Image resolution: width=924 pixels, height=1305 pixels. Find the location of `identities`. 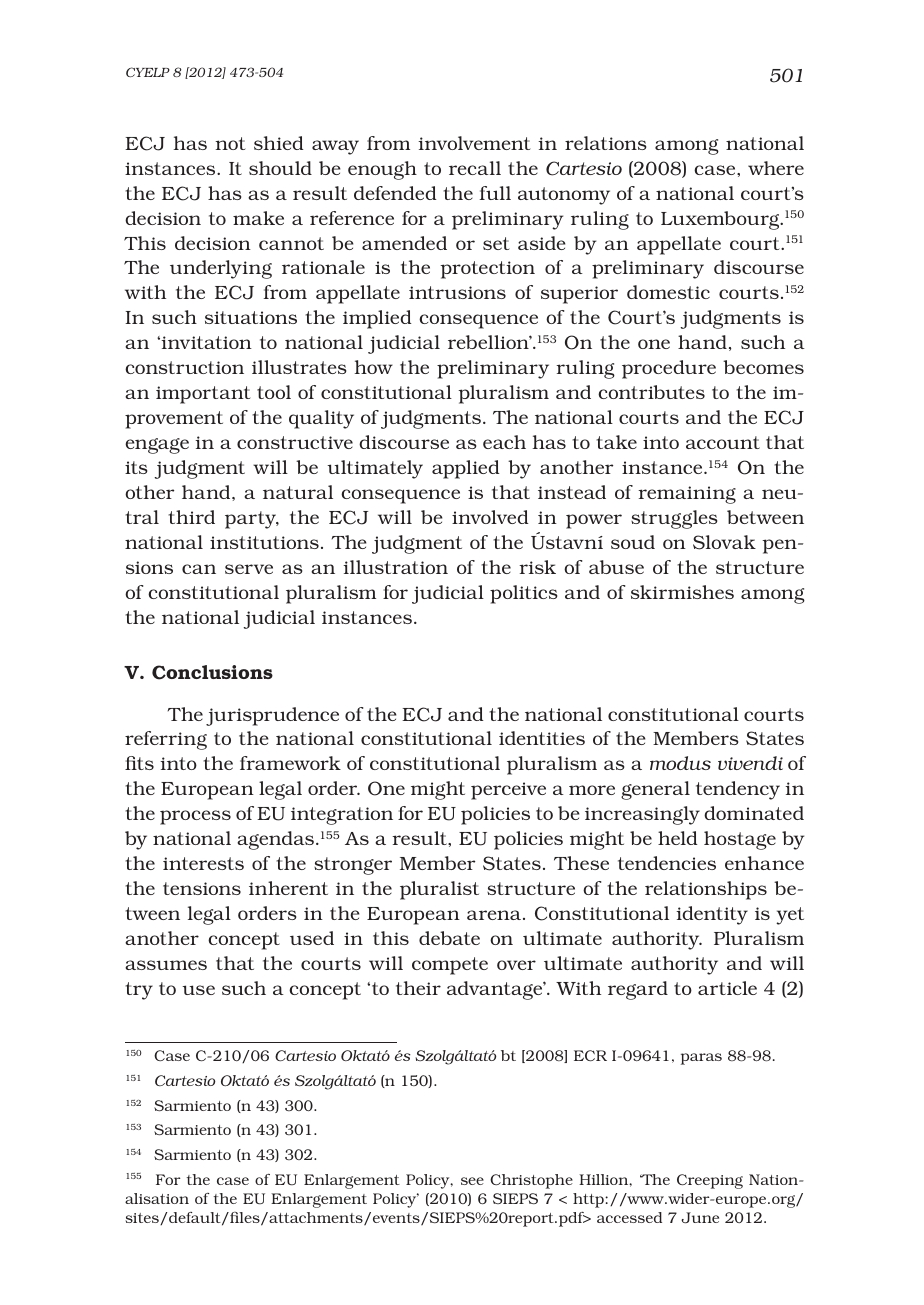

identities is located at coordinates (542, 738).
